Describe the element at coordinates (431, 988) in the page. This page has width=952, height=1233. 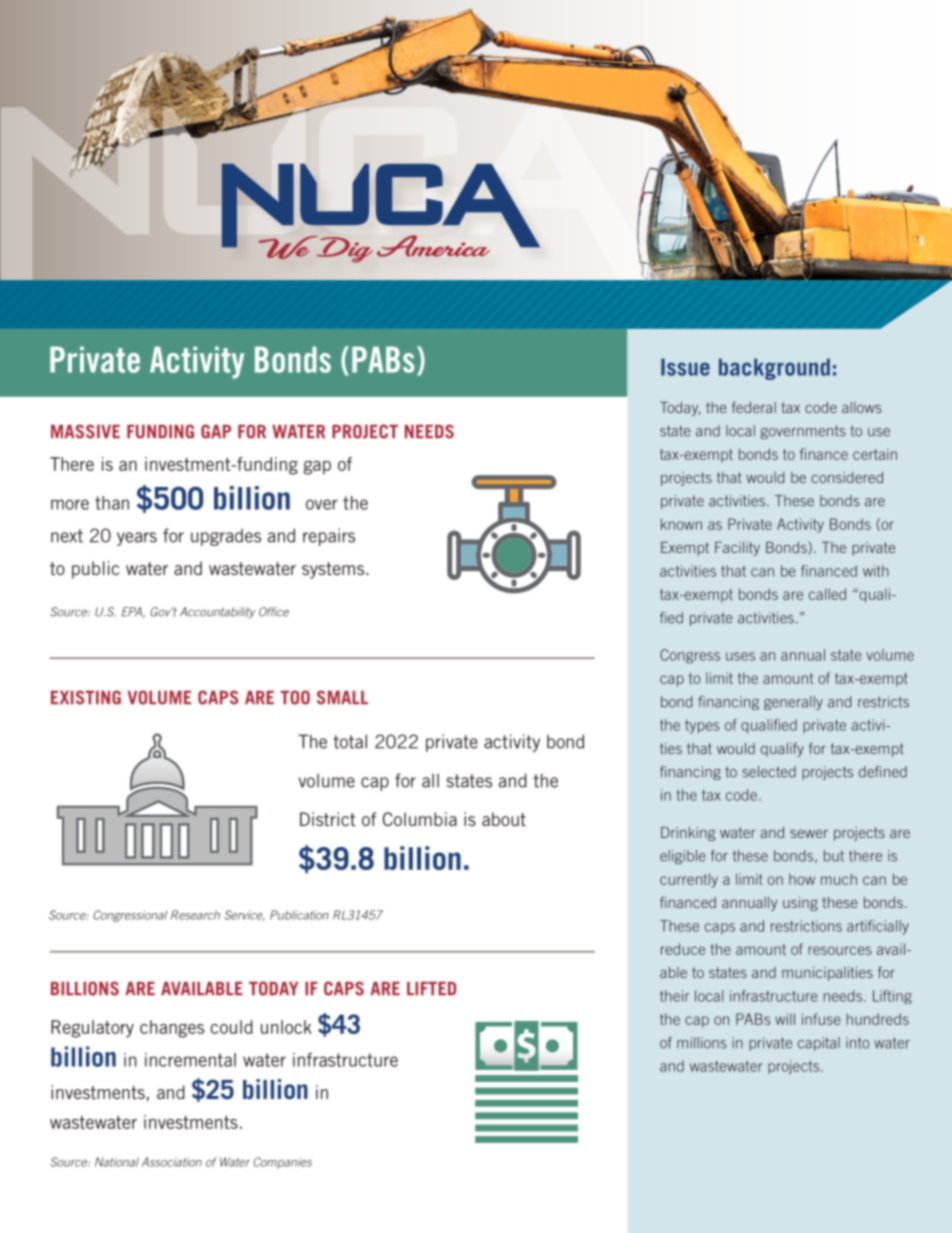
I see `LIFTED` at that location.
